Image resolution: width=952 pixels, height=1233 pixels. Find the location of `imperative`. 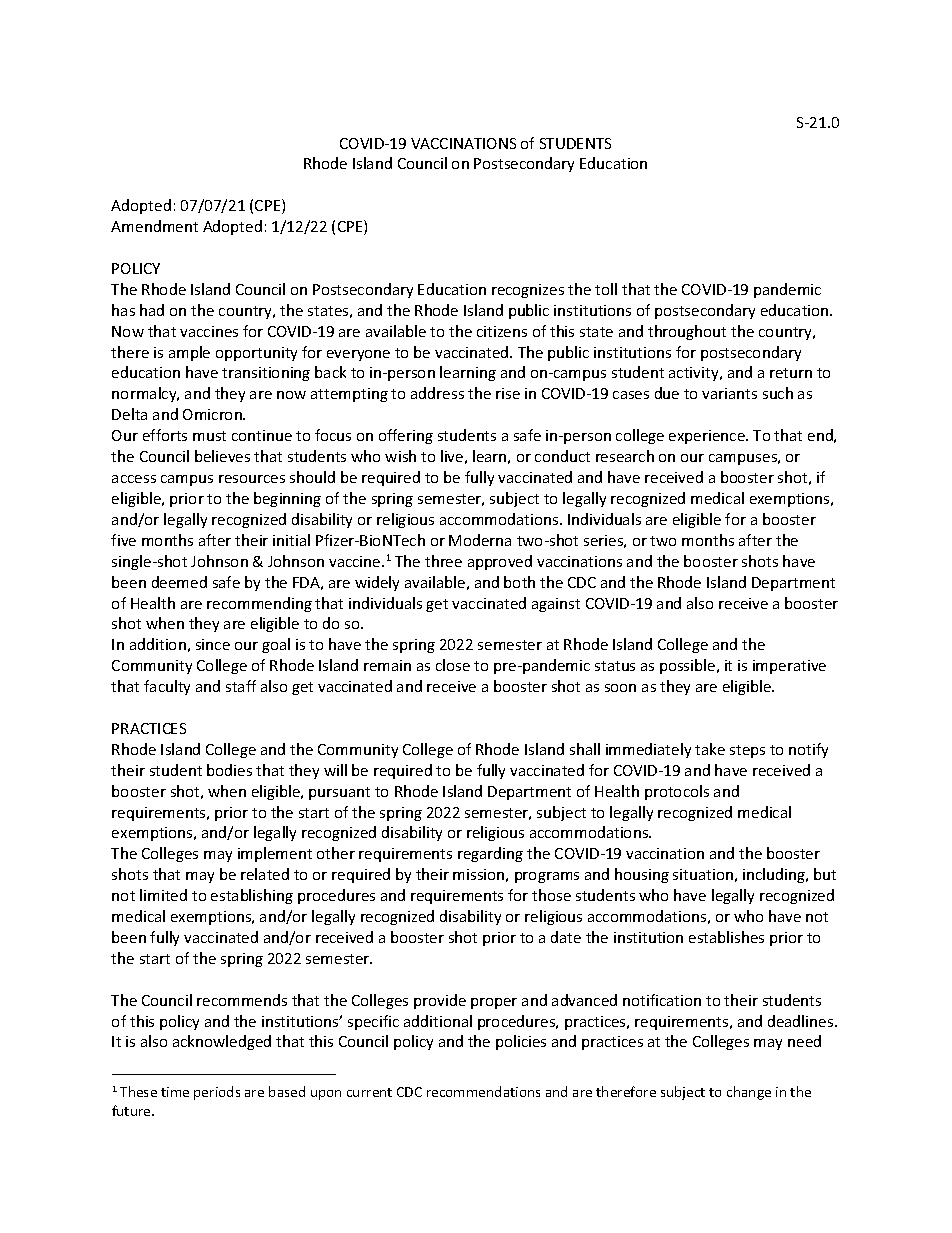

imperative is located at coordinates (789, 667).
